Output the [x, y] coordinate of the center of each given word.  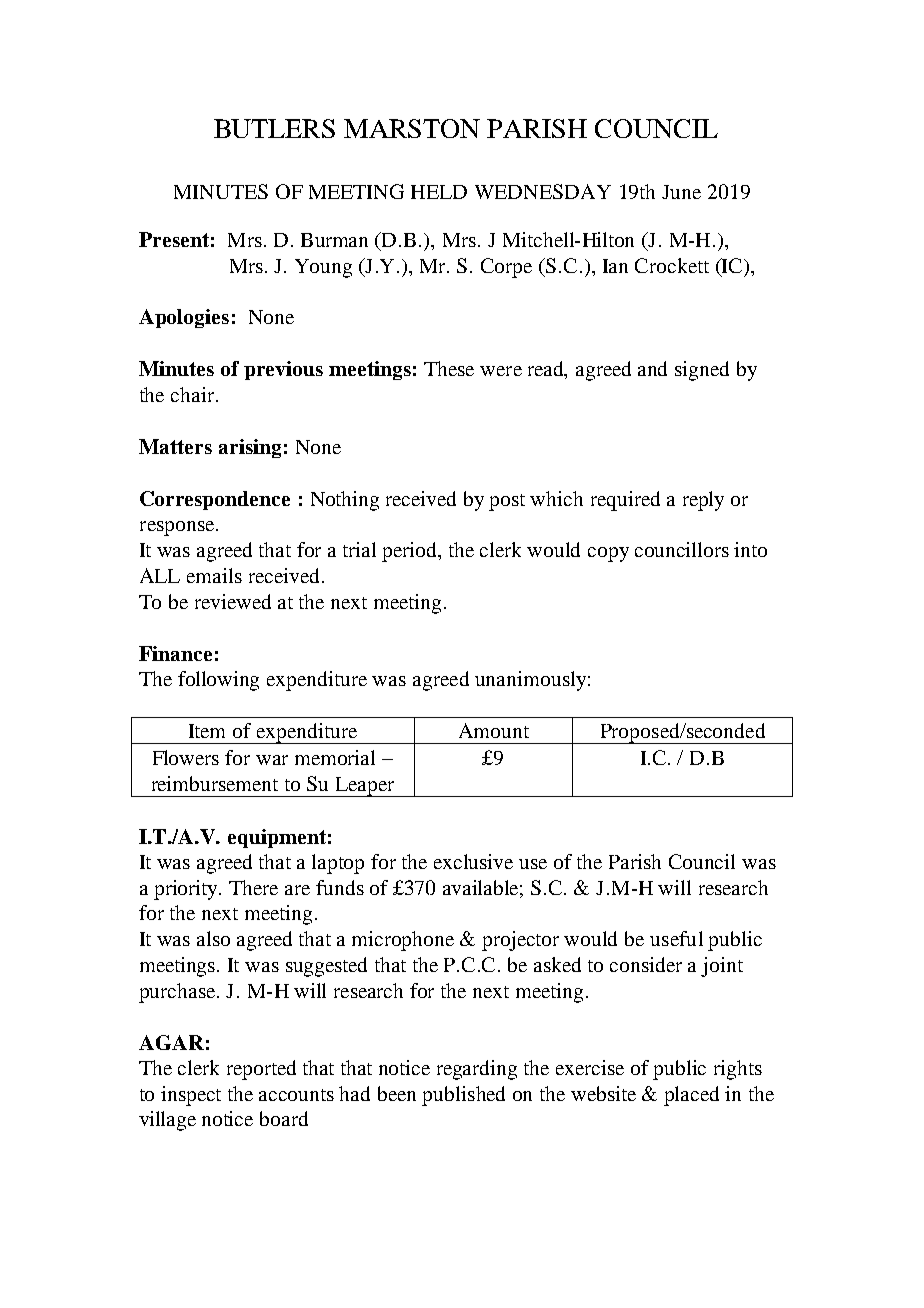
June [681, 192]
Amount [494, 730]
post [507, 502]
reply [703, 501]
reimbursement [215, 783]
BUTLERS [274, 128]
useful [676, 938]
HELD [439, 192]
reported [261, 1070]
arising [250, 448]
